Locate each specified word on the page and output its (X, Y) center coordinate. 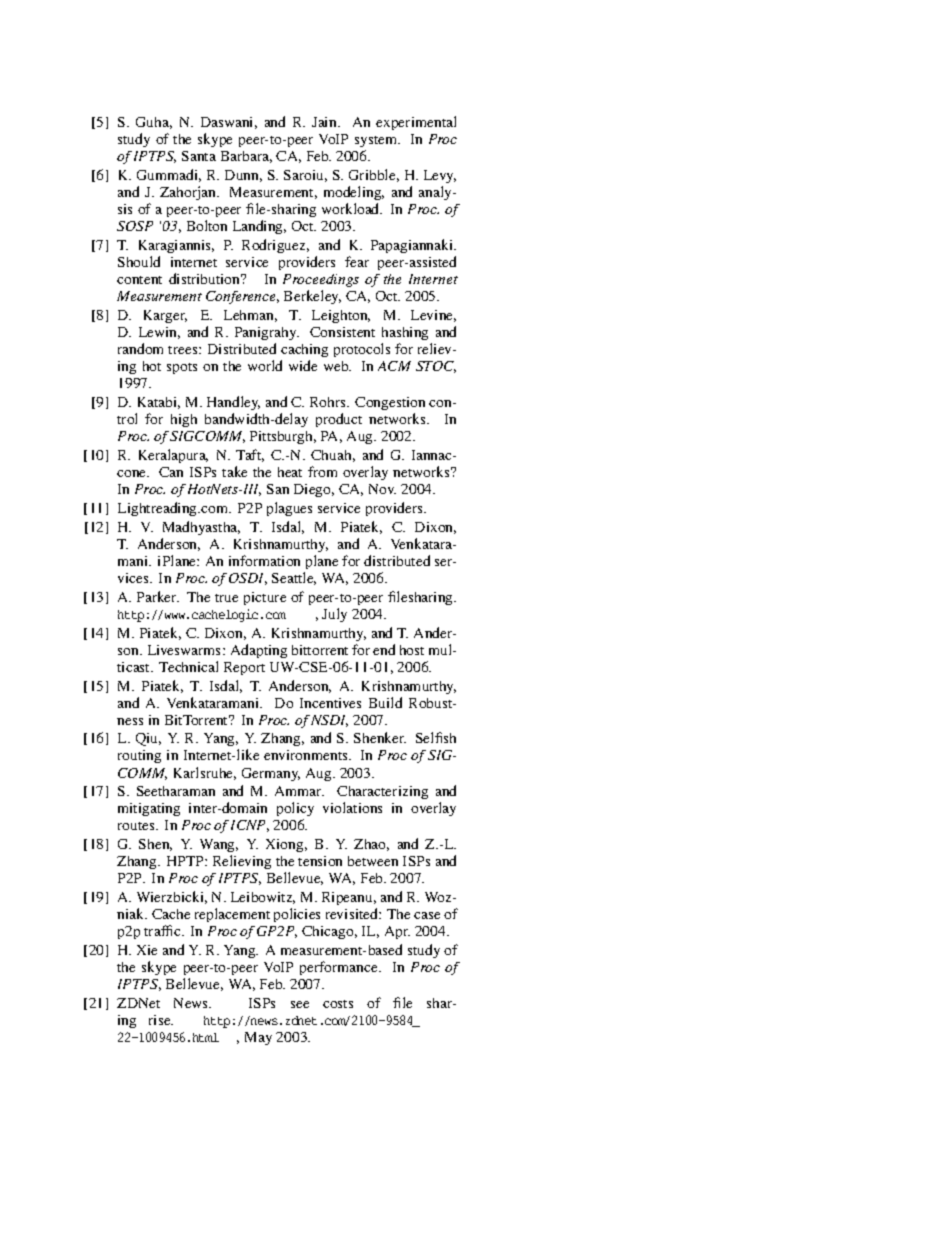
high (184, 420)
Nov (382, 489)
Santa (199, 156)
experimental (416, 123)
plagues (289, 509)
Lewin (159, 333)
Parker (158, 596)
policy (295, 811)
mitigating (149, 809)
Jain (325, 122)
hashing (405, 333)
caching (304, 350)
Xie (147, 950)
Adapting (259, 651)
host (412, 650)
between (373, 861)
